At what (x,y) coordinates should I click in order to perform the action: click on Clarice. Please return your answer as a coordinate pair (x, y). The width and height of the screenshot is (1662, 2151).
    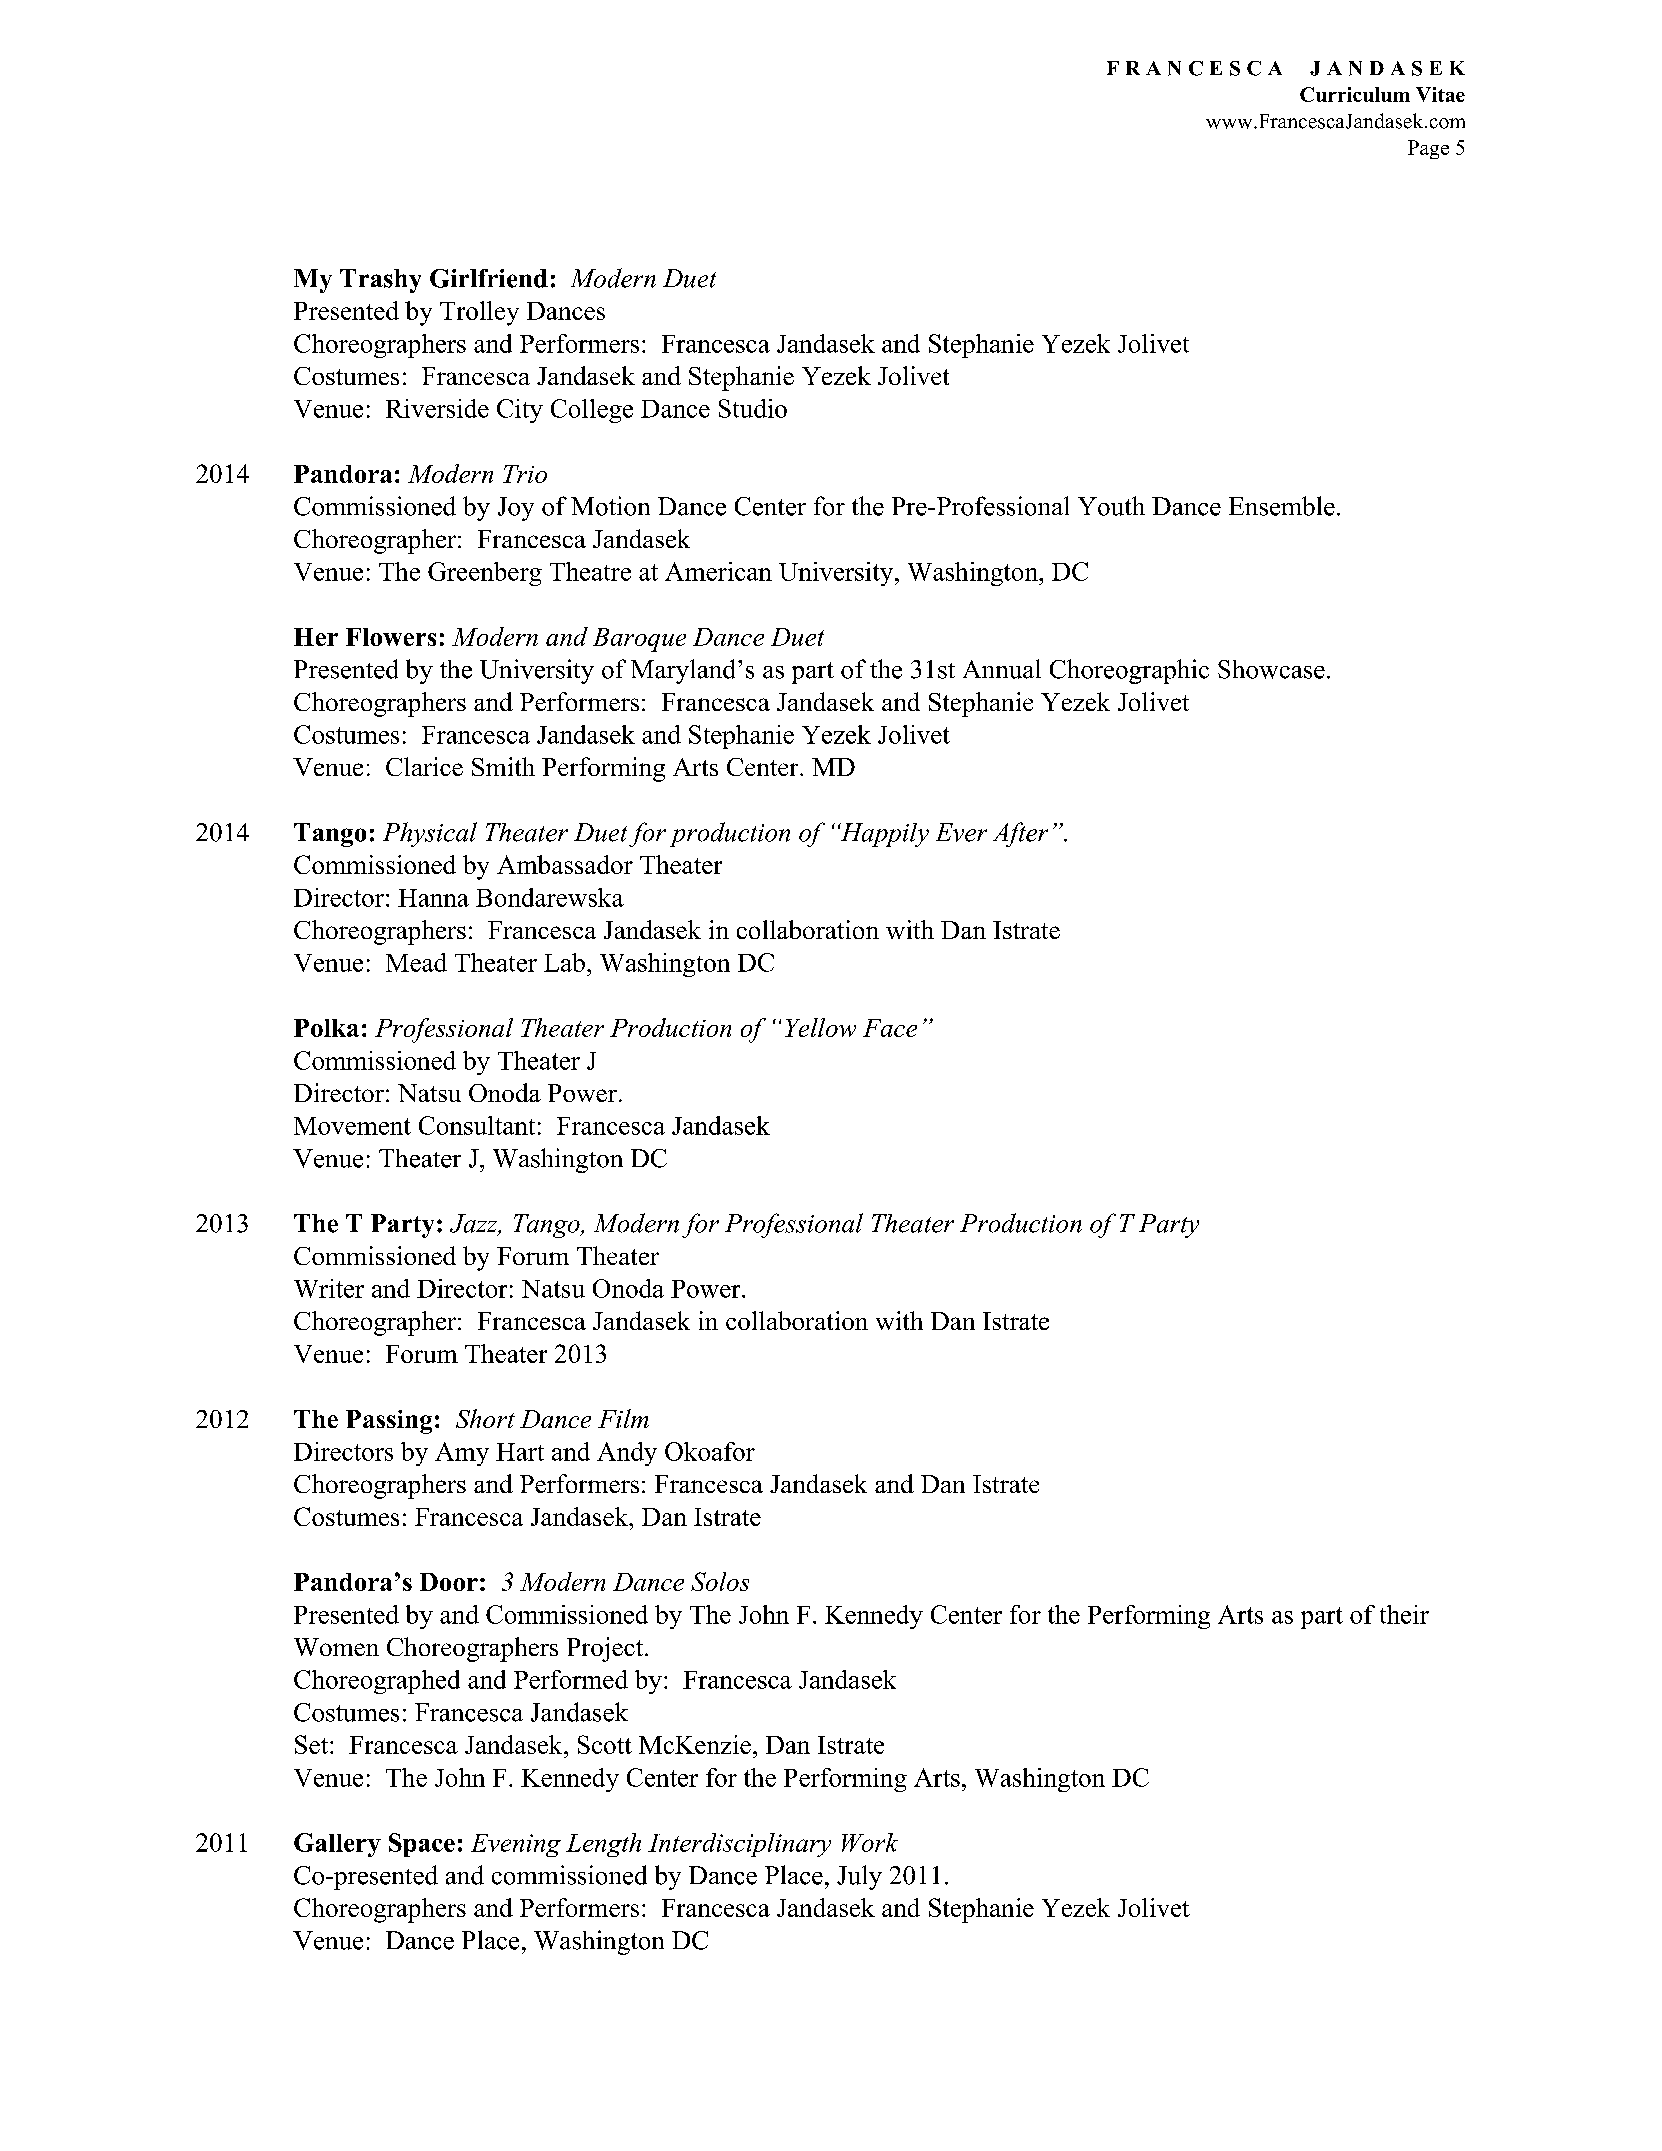
    Looking at the image, I should click on (424, 766).
